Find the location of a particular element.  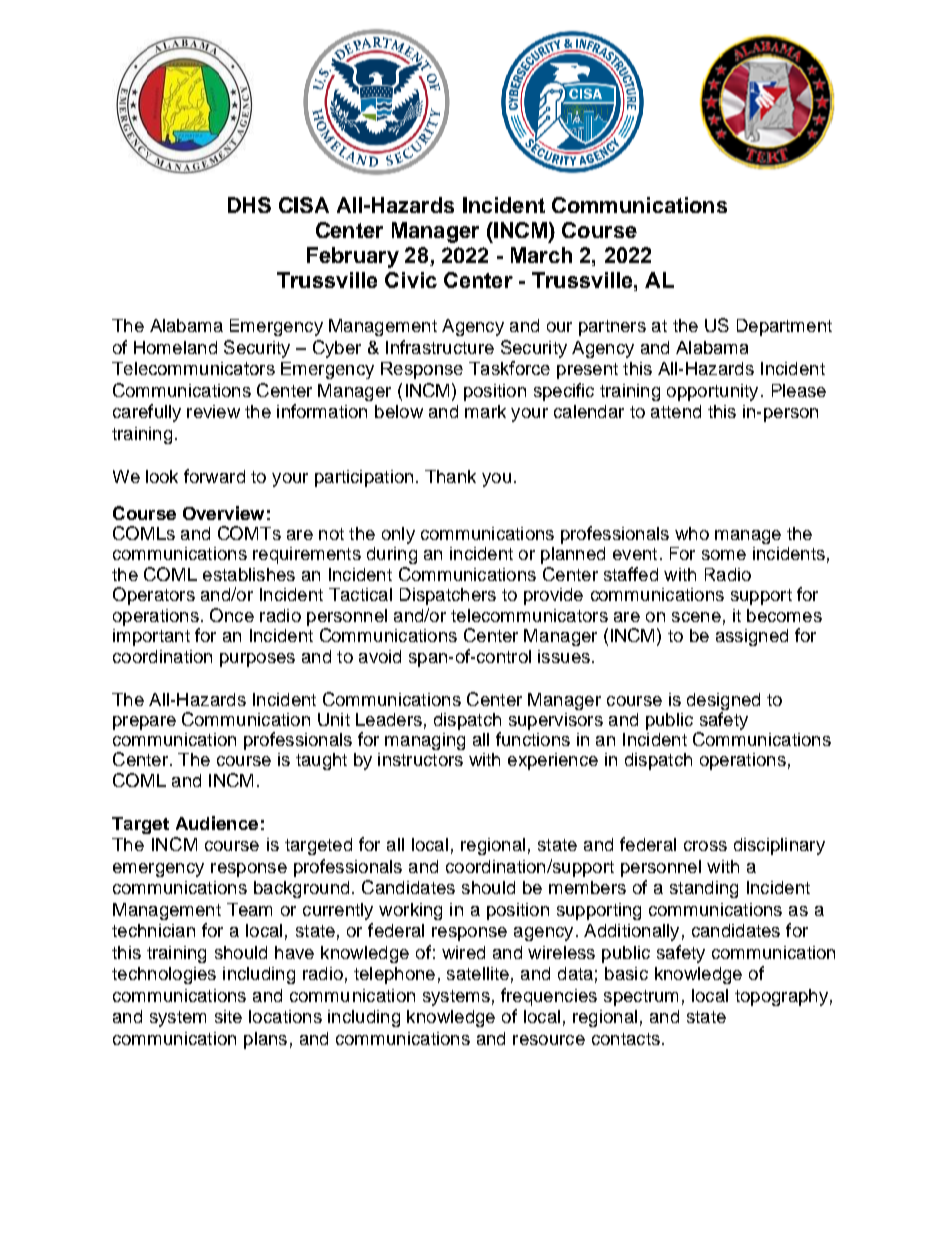

Once is located at coordinates (232, 615).
